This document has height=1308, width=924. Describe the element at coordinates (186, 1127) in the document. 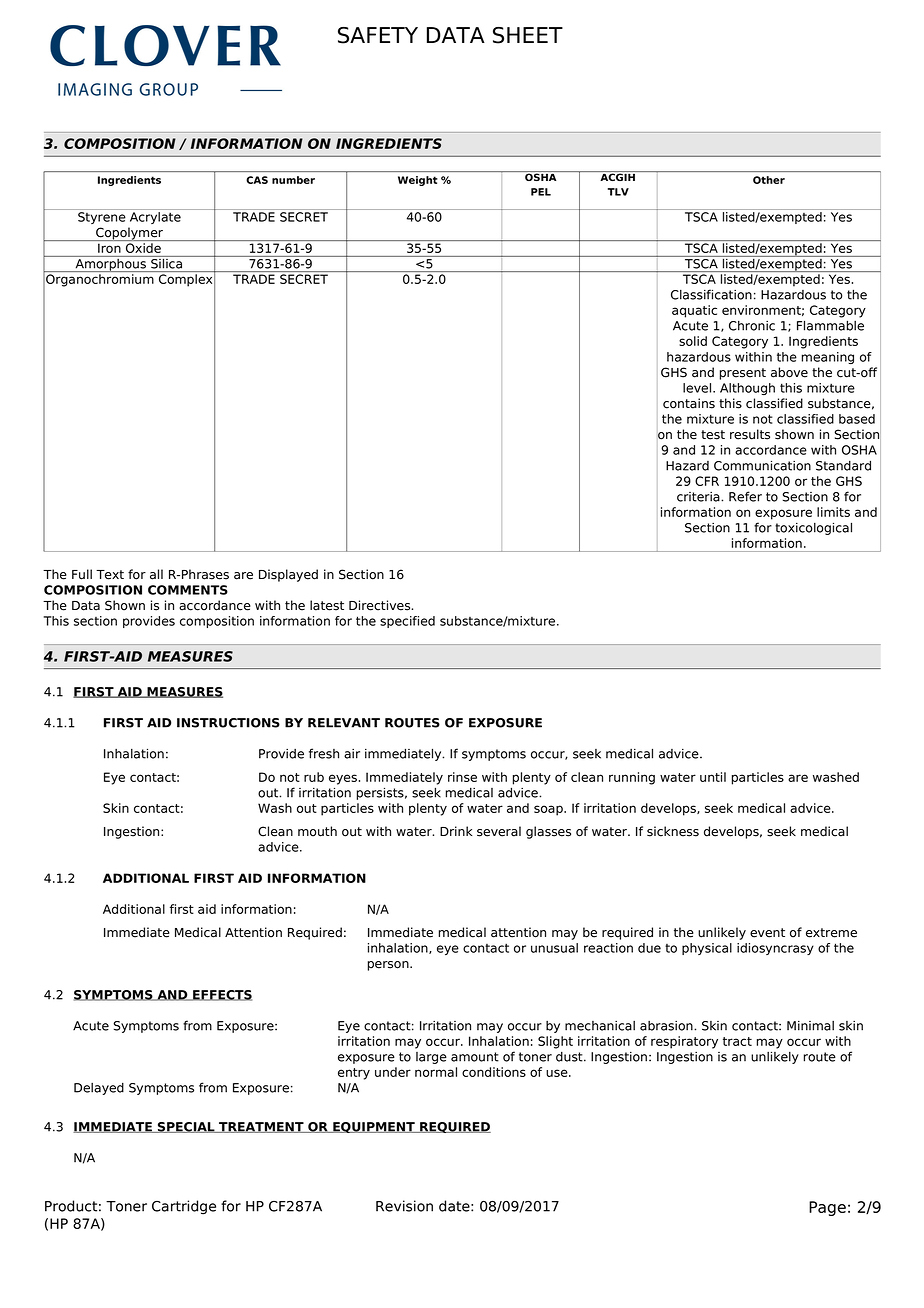

I see `SPECIAL` at that location.
